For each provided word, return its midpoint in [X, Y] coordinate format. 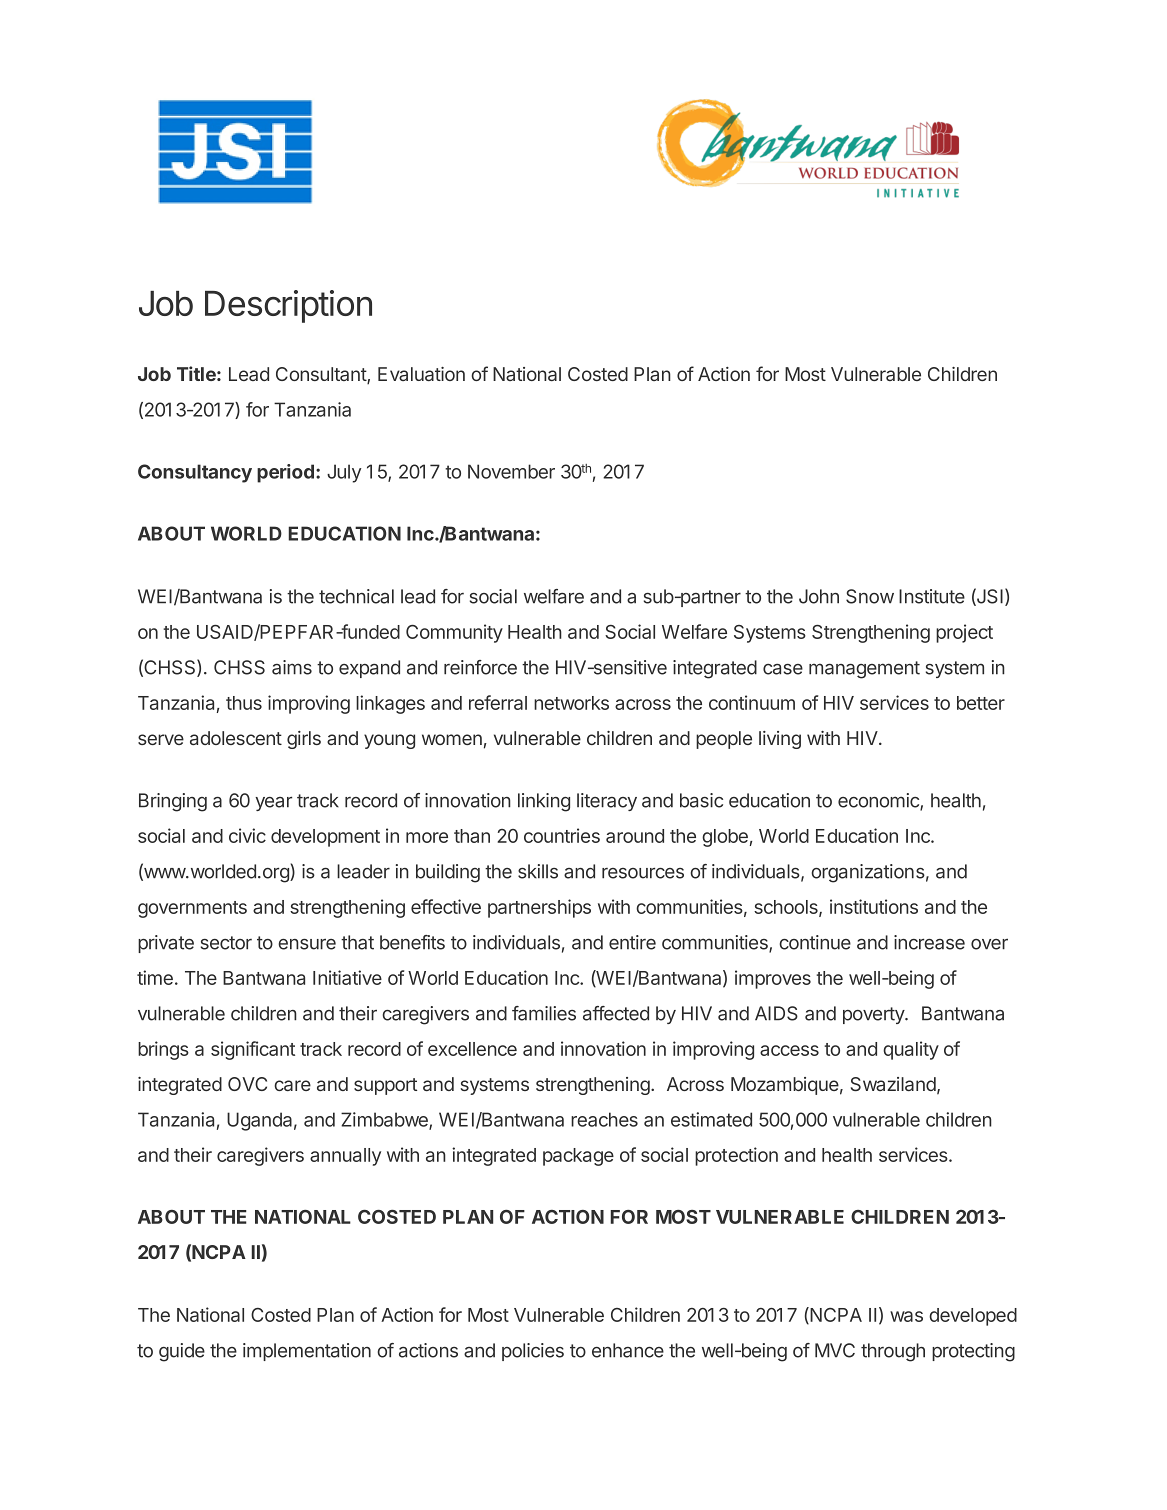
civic [247, 835]
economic [879, 801]
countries [562, 835]
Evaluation [421, 374]
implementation [307, 1352]
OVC [247, 1084]
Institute [932, 596]
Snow [870, 596]
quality [911, 1050]
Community [454, 633]
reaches [604, 1119]
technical [356, 596]
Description [288, 306]
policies [533, 1352]
